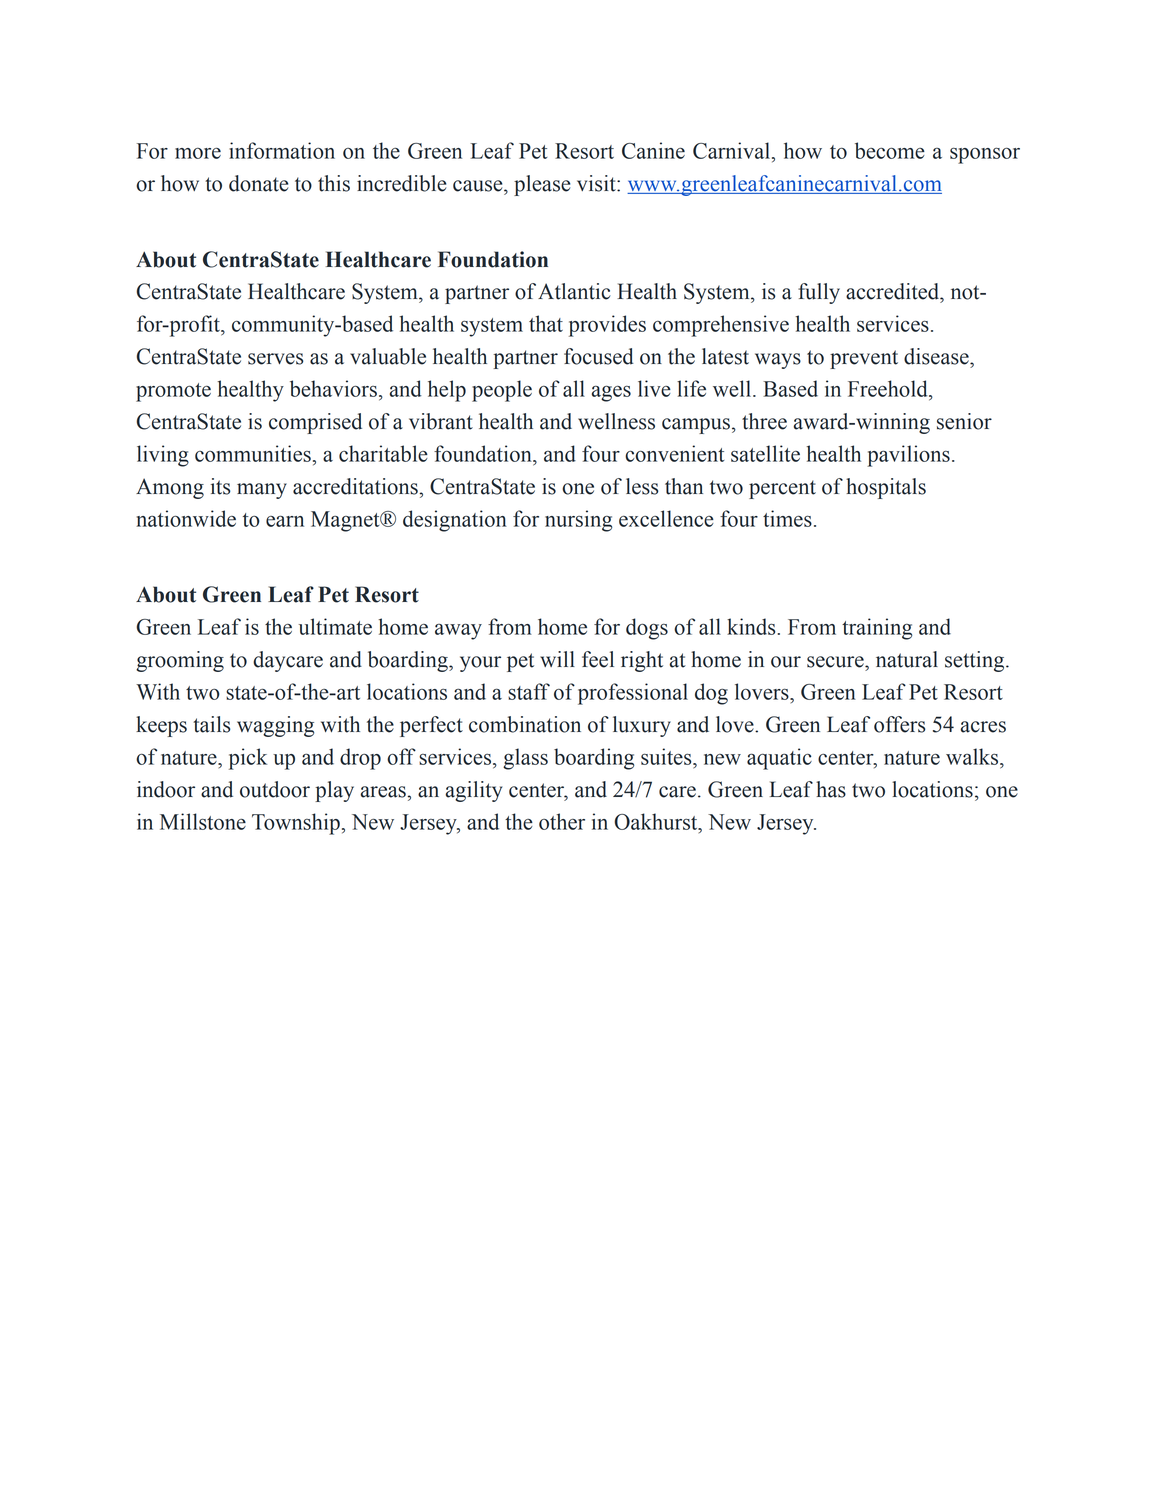  I want to click on hospitals, so click(886, 488).
